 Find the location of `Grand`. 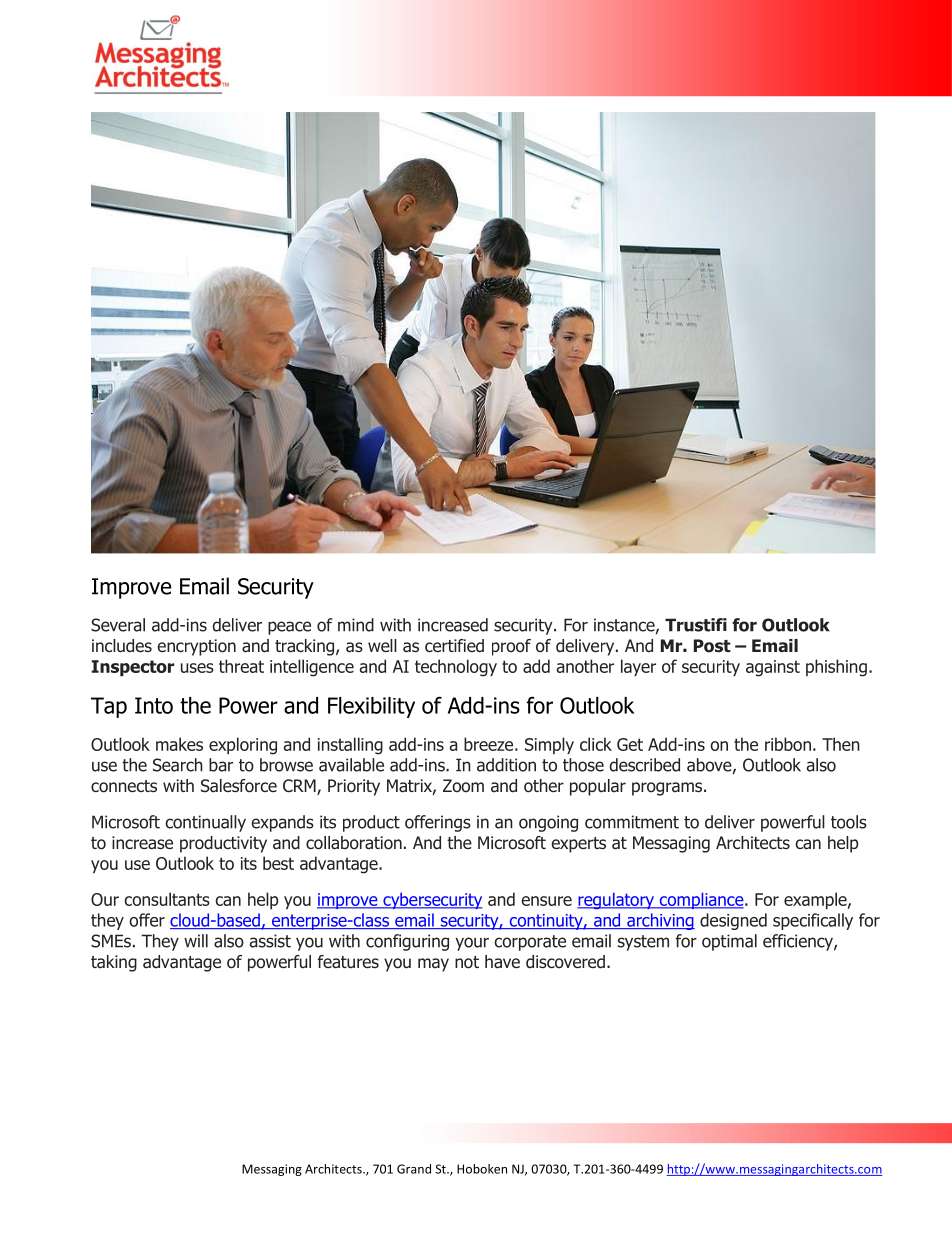

Grand is located at coordinates (414, 1169).
